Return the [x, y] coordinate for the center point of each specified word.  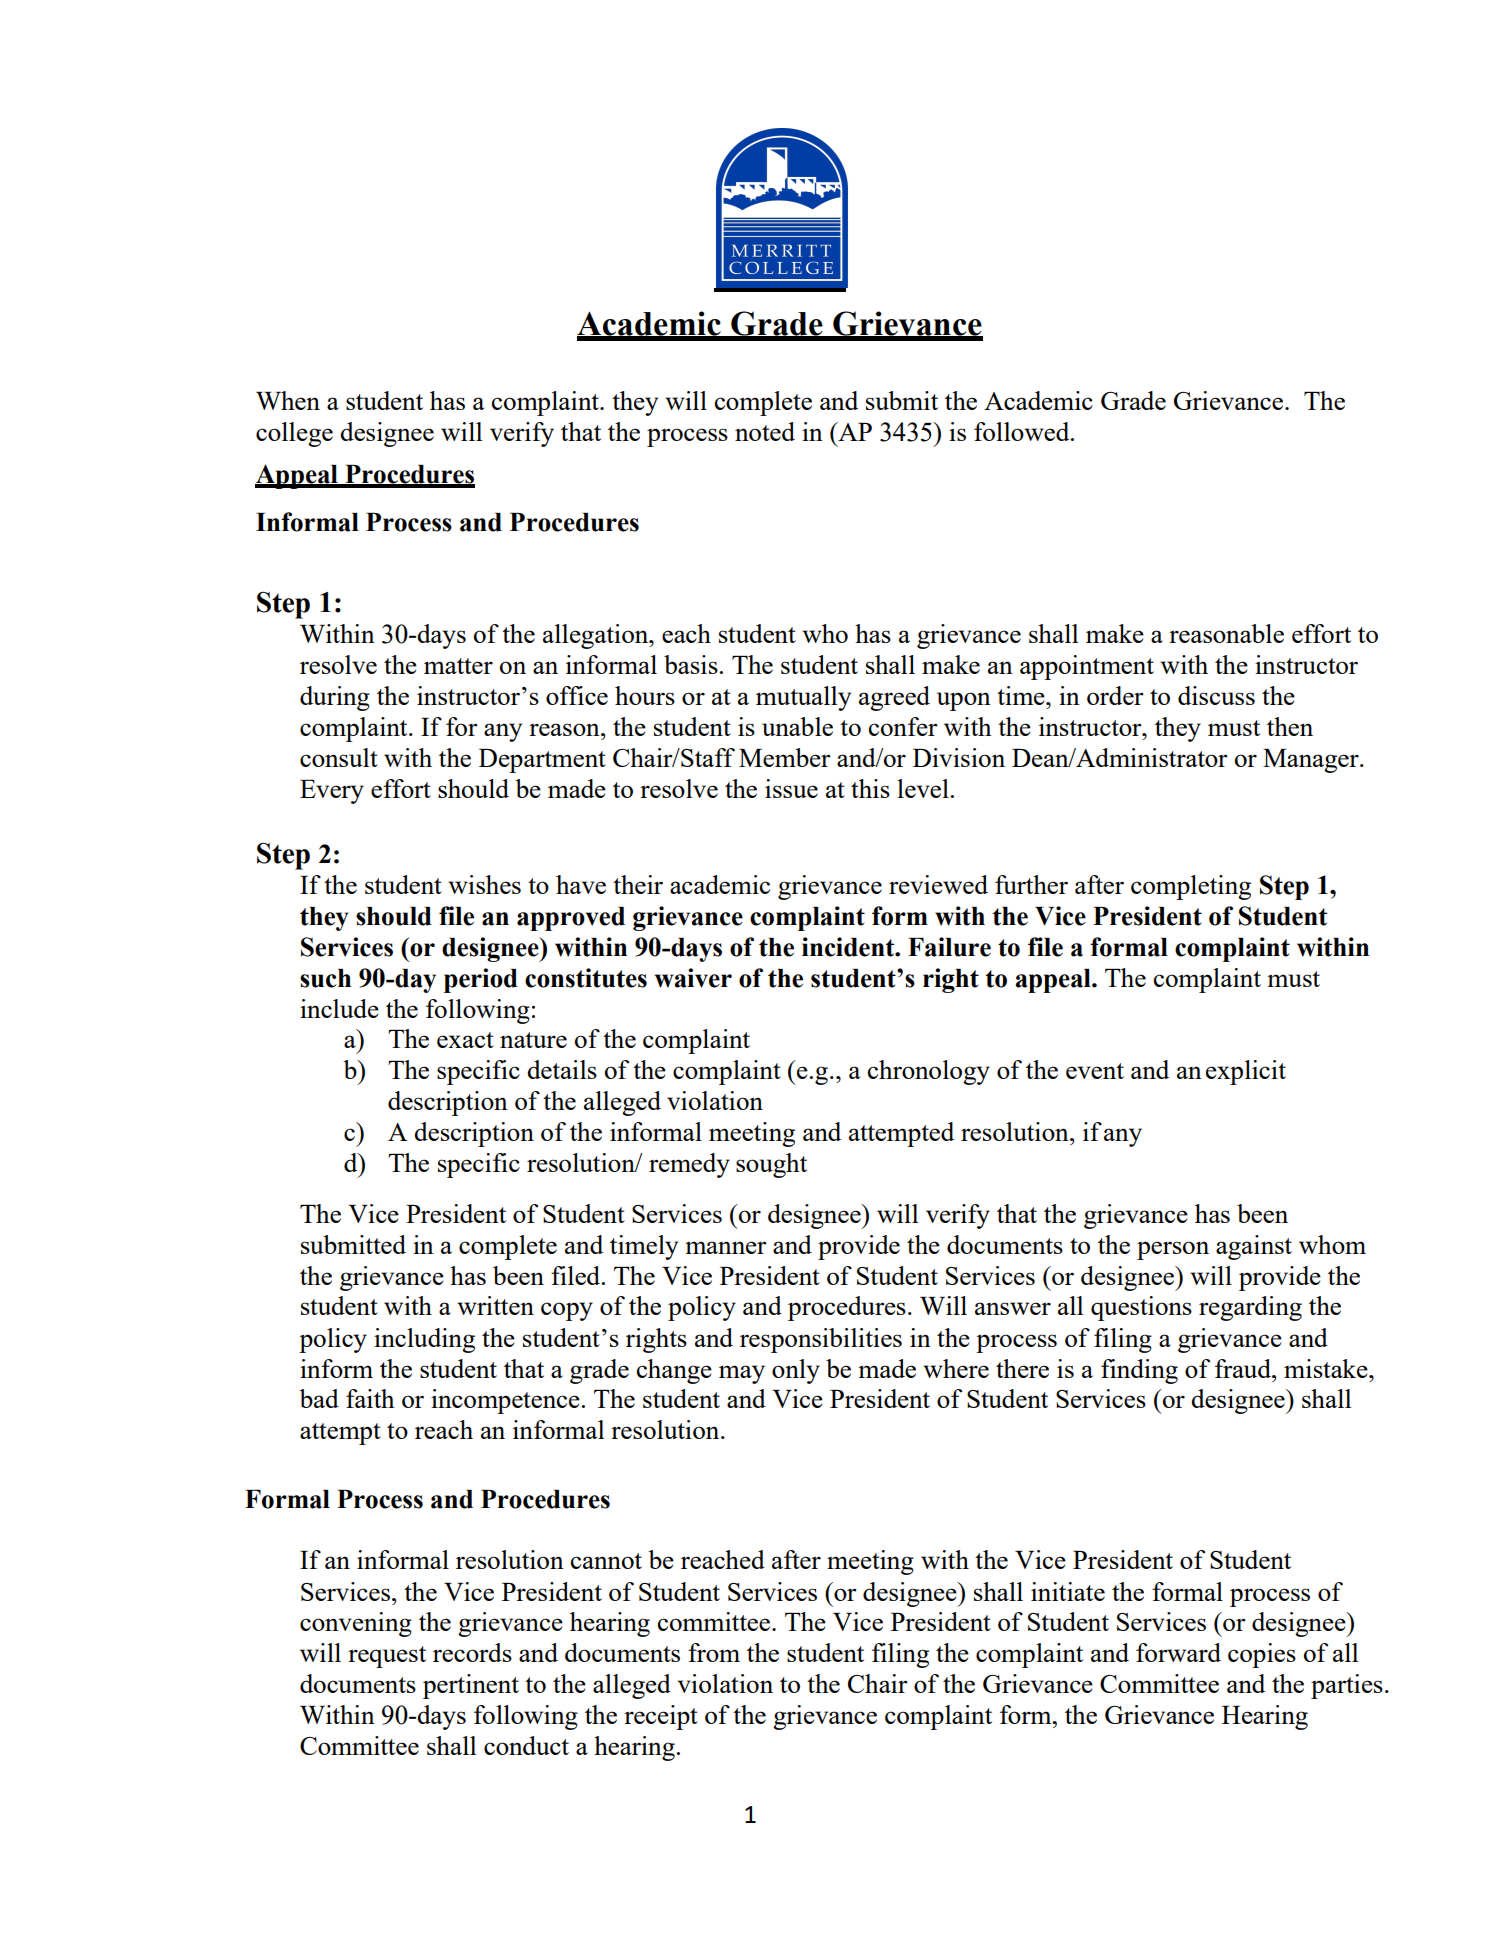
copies [1262, 1655]
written [495, 1305]
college [294, 434]
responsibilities [821, 1340]
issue [791, 788]
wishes [484, 884]
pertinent [471, 1686]
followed [1023, 431]
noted [765, 431]
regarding [1250, 1308]
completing [1191, 887]
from [714, 1652]
